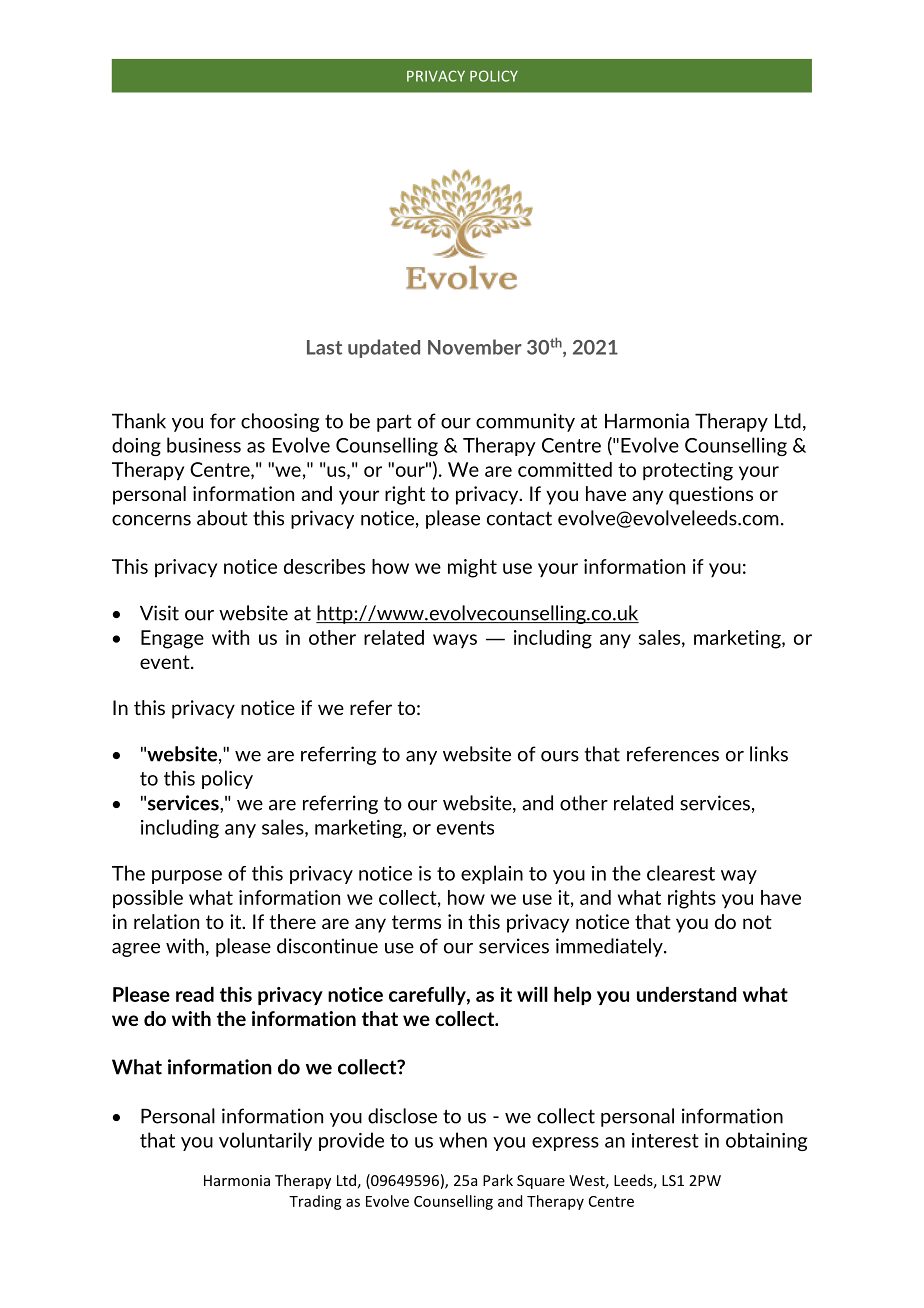 Image resolution: width=924 pixels, height=1308 pixels. What do you see at coordinates (532, 994) in the screenshot?
I see `will` at bounding box center [532, 994].
